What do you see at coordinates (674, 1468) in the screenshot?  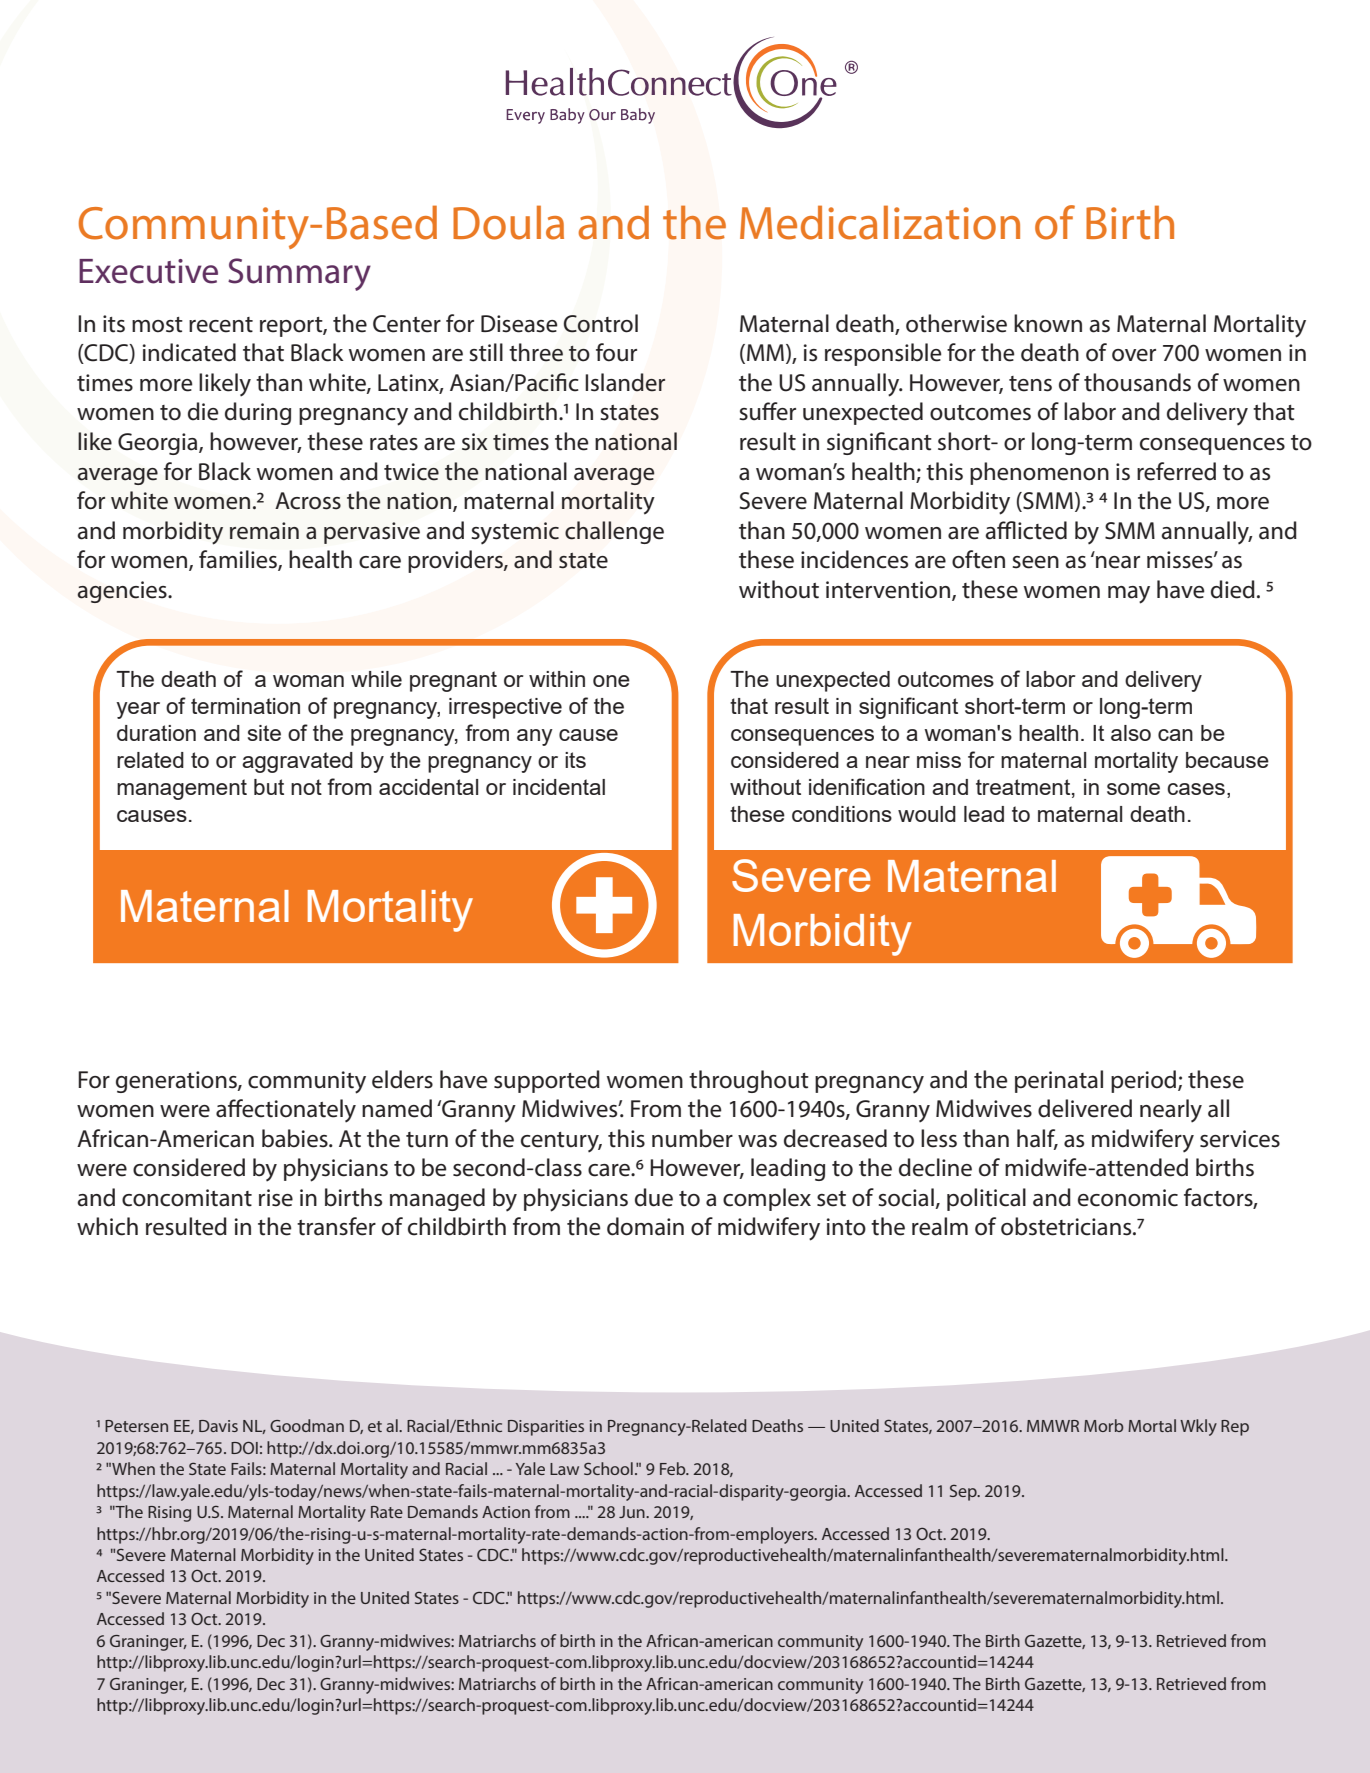 I see `Feb` at bounding box center [674, 1468].
